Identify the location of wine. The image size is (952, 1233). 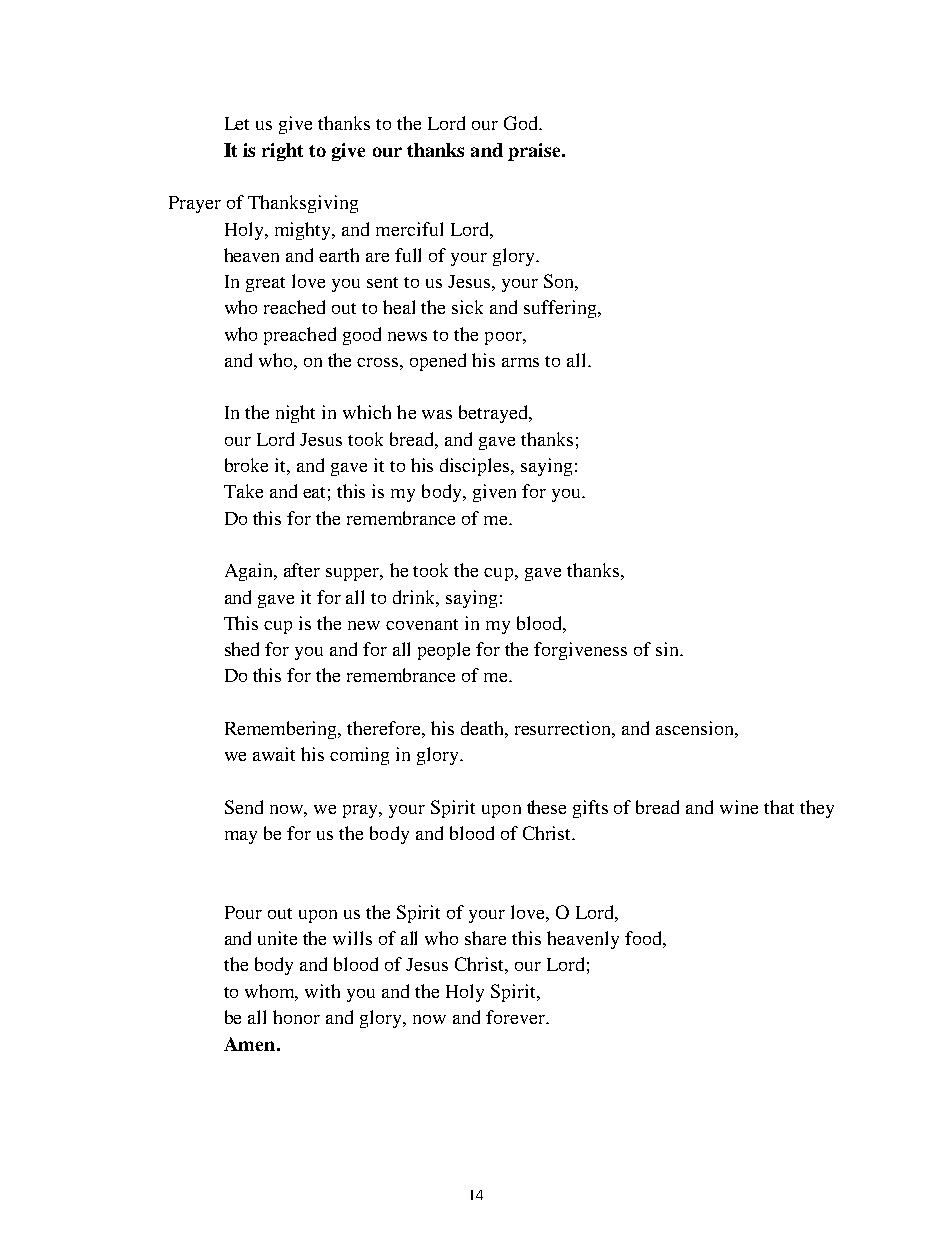
(739, 807).
